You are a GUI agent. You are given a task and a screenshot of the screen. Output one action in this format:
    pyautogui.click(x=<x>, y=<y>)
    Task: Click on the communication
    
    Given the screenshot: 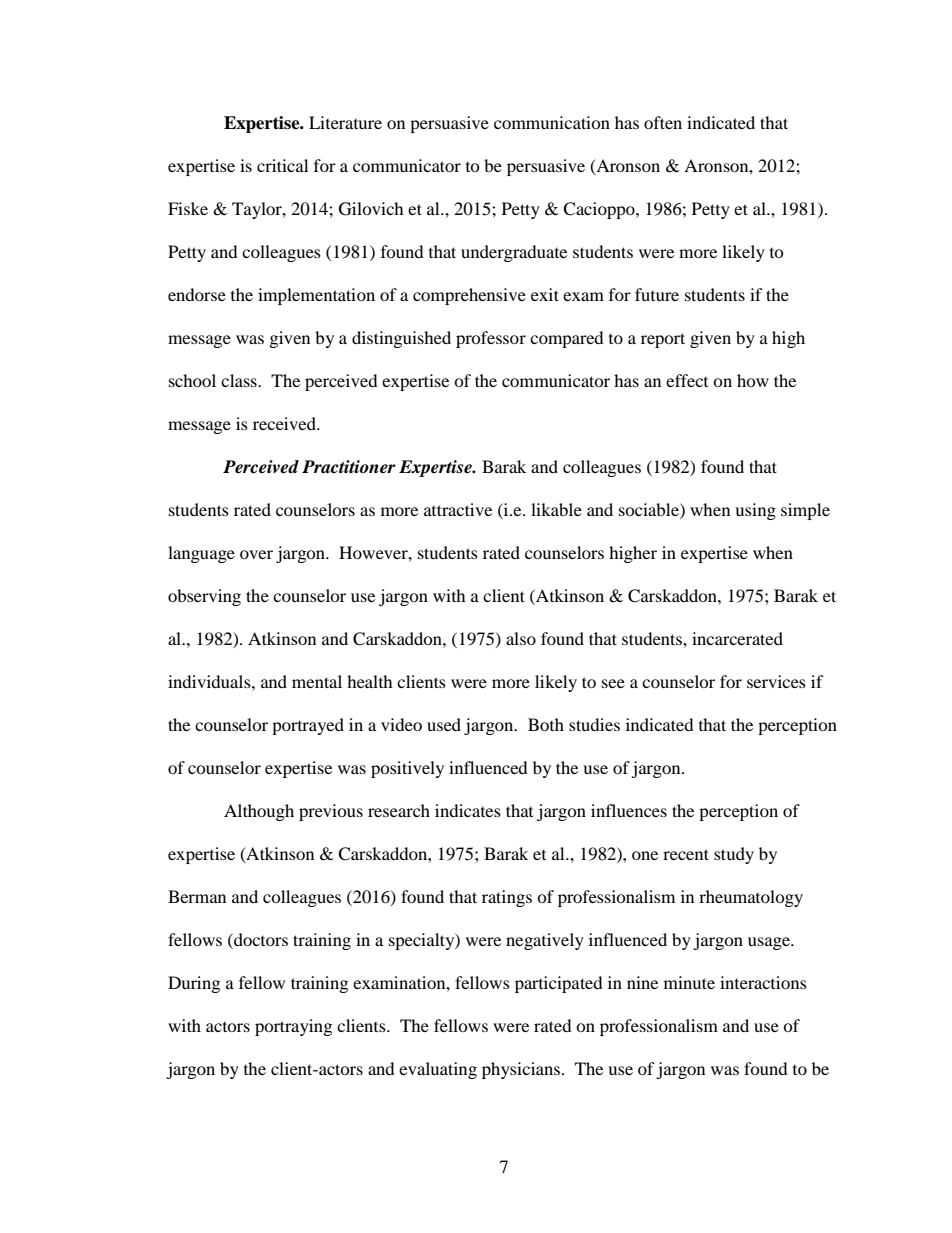 What is the action you would take?
    pyautogui.click(x=552, y=122)
